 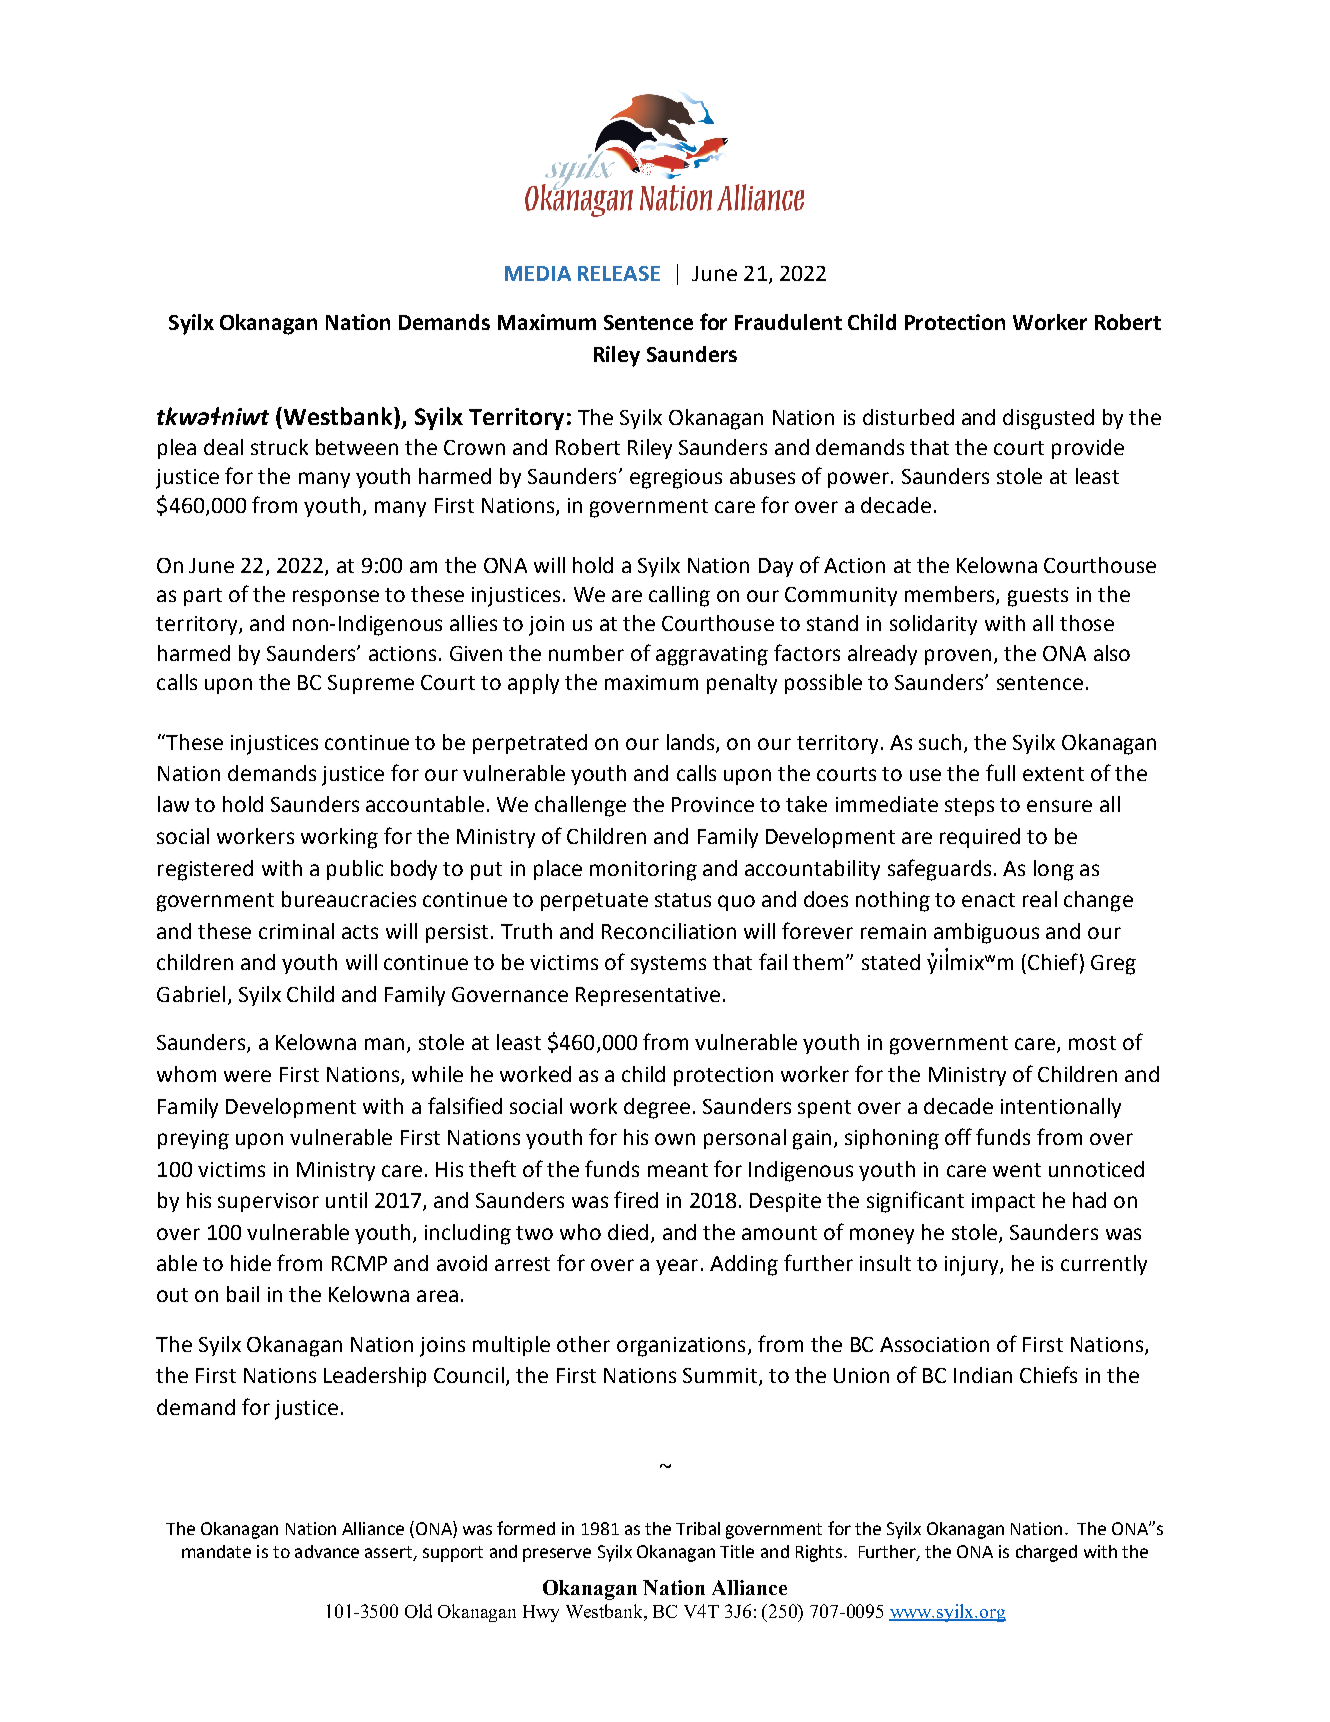 What do you see at coordinates (1048, 419) in the page?
I see `disgusted` at bounding box center [1048, 419].
